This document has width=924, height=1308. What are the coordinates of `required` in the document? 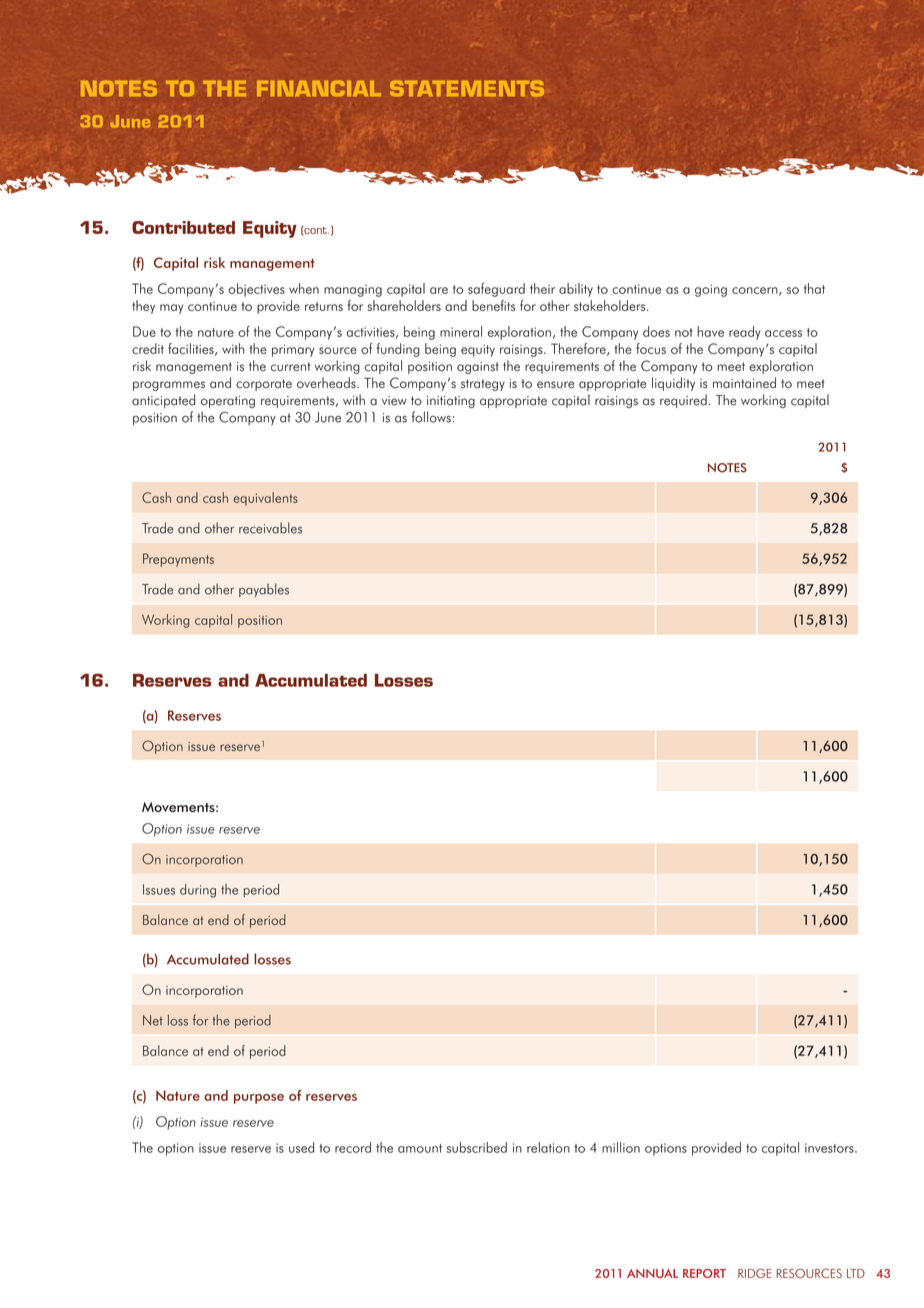 It's located at (683, 401).
